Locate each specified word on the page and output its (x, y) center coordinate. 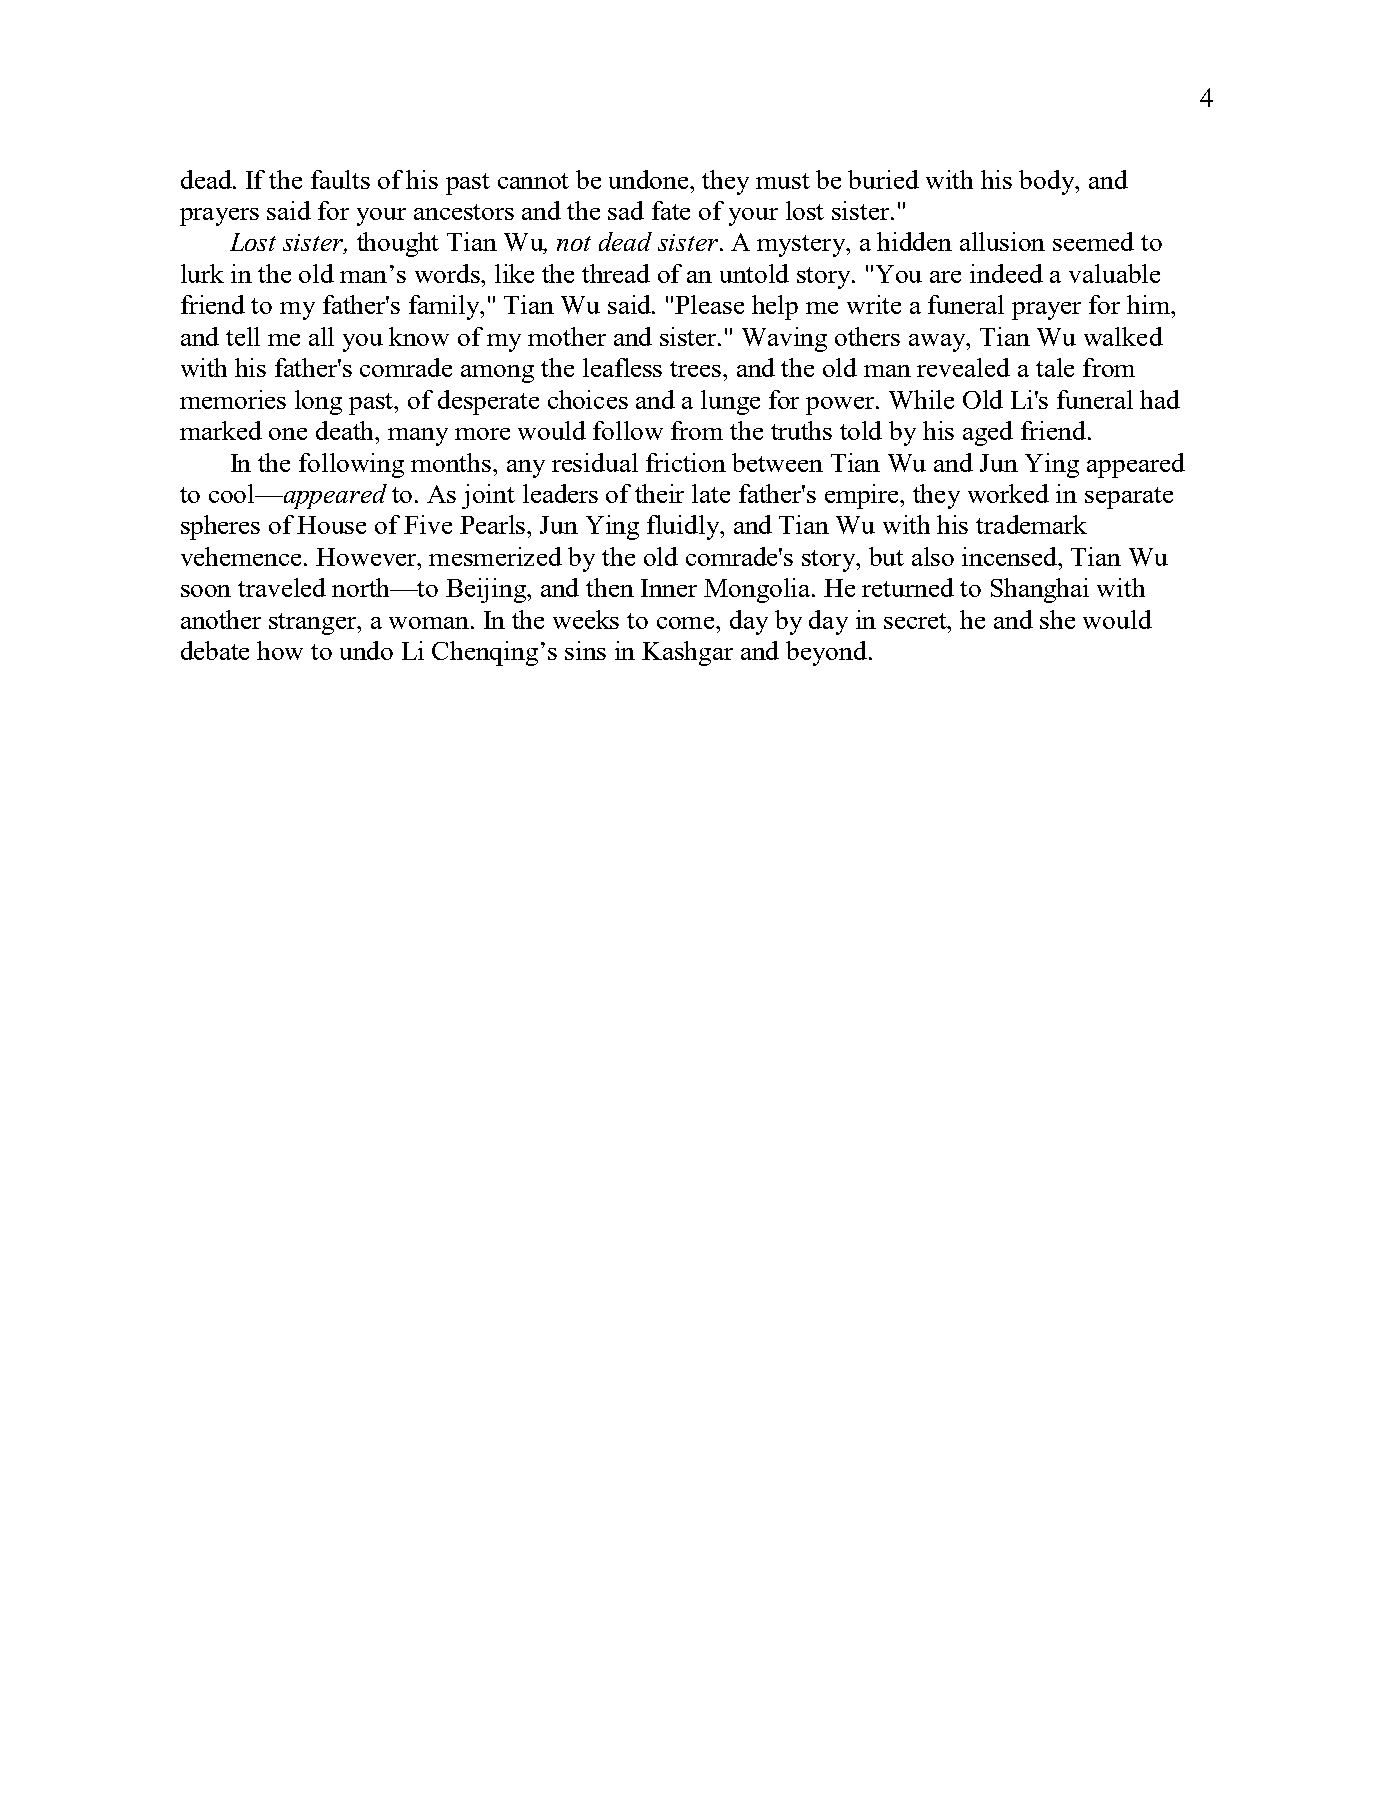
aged (988, 433)
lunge (730, 402)
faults (340, 179)
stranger (314, 624)
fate (671, 210)
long (318, 402)
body (1048, 182)
